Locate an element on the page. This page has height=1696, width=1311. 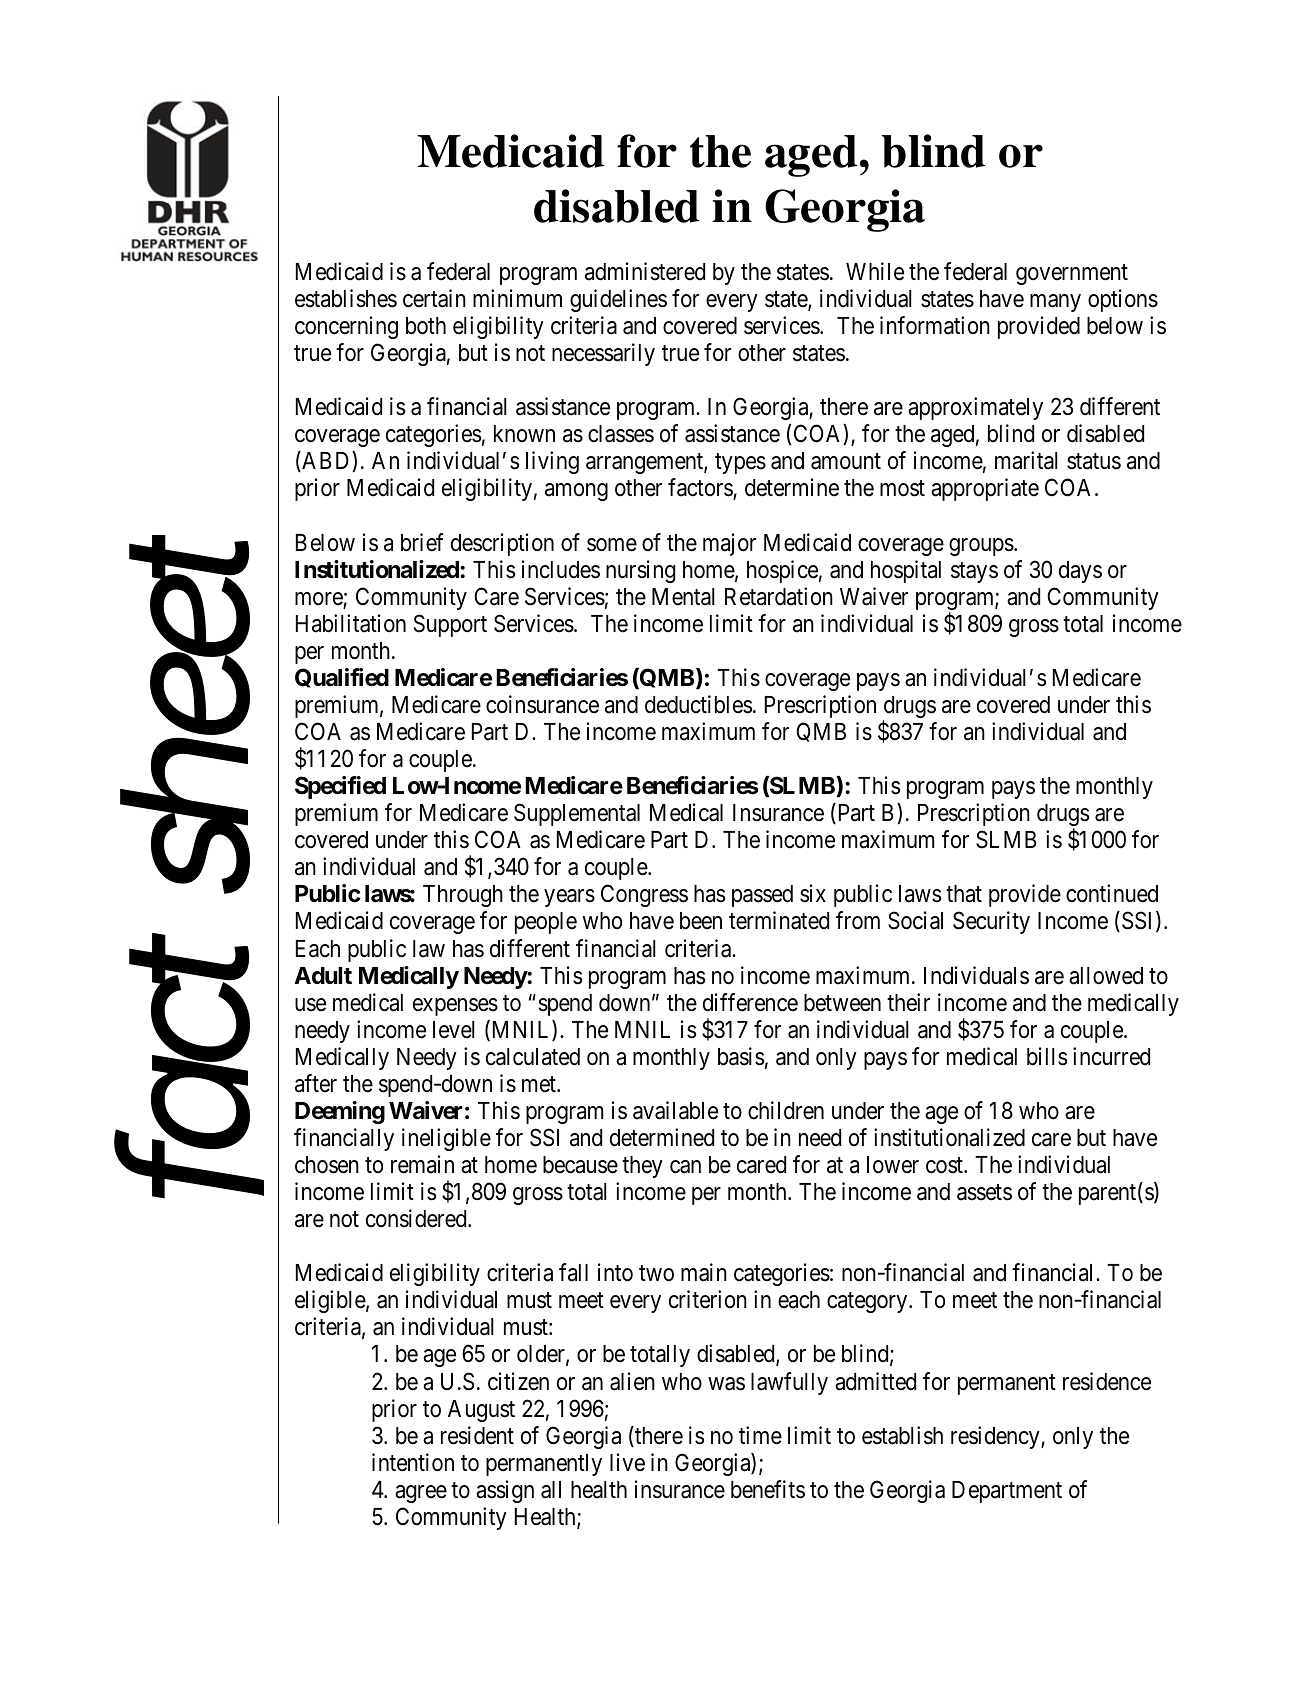
intention is located at coordinates (413, 1462).
